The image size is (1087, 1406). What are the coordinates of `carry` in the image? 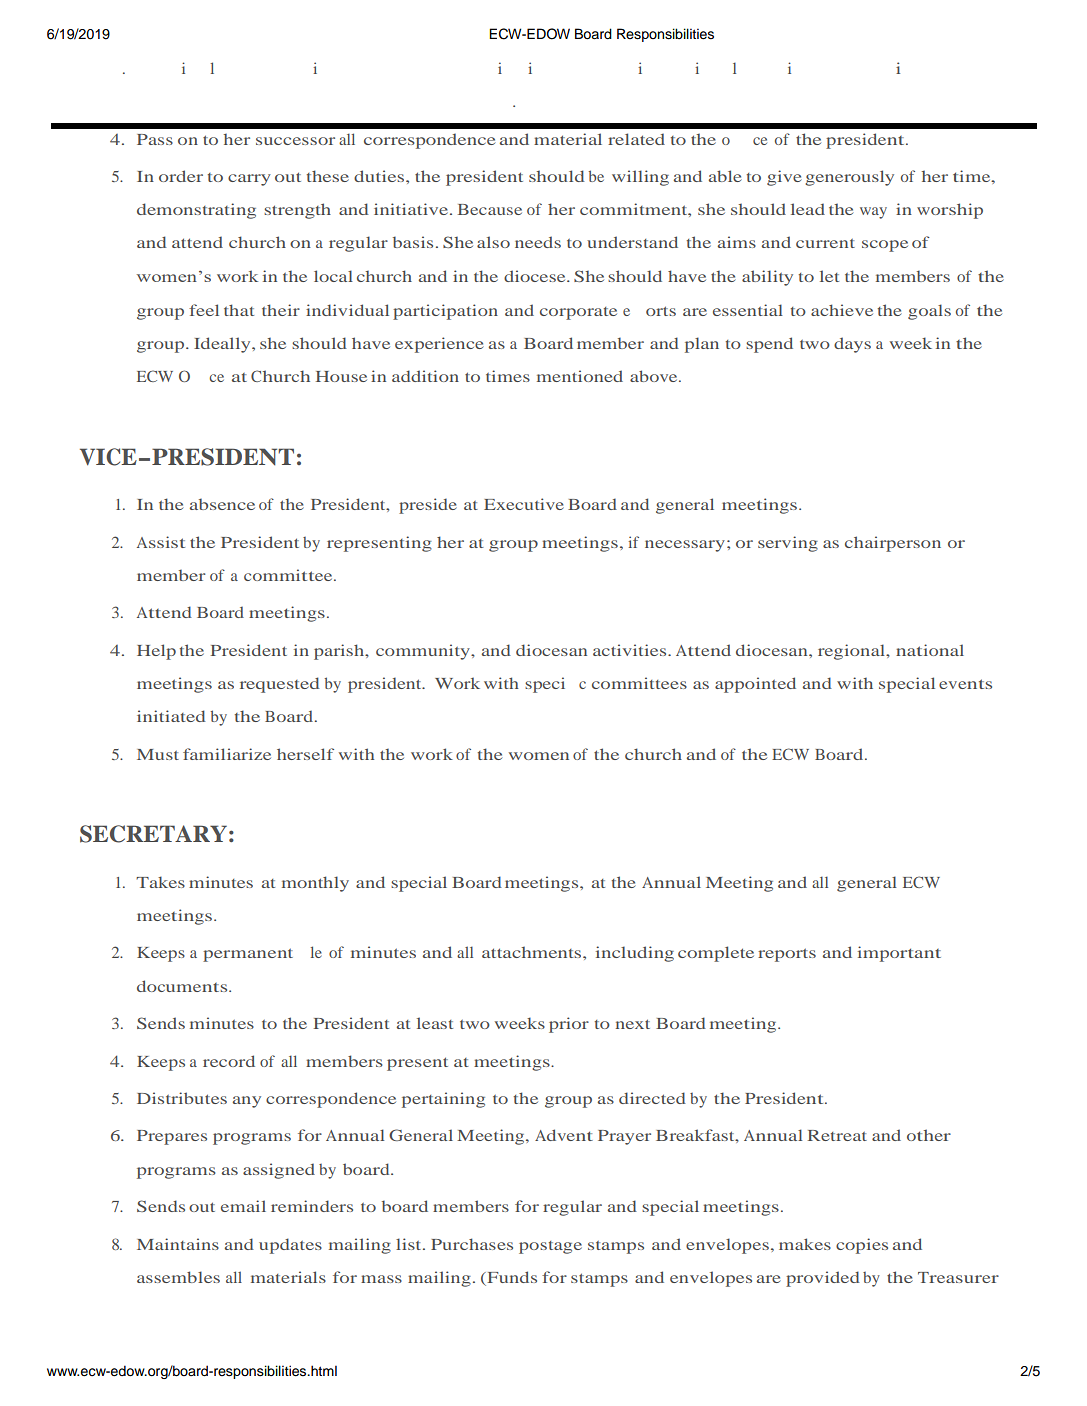 It's located at (249, 180).
